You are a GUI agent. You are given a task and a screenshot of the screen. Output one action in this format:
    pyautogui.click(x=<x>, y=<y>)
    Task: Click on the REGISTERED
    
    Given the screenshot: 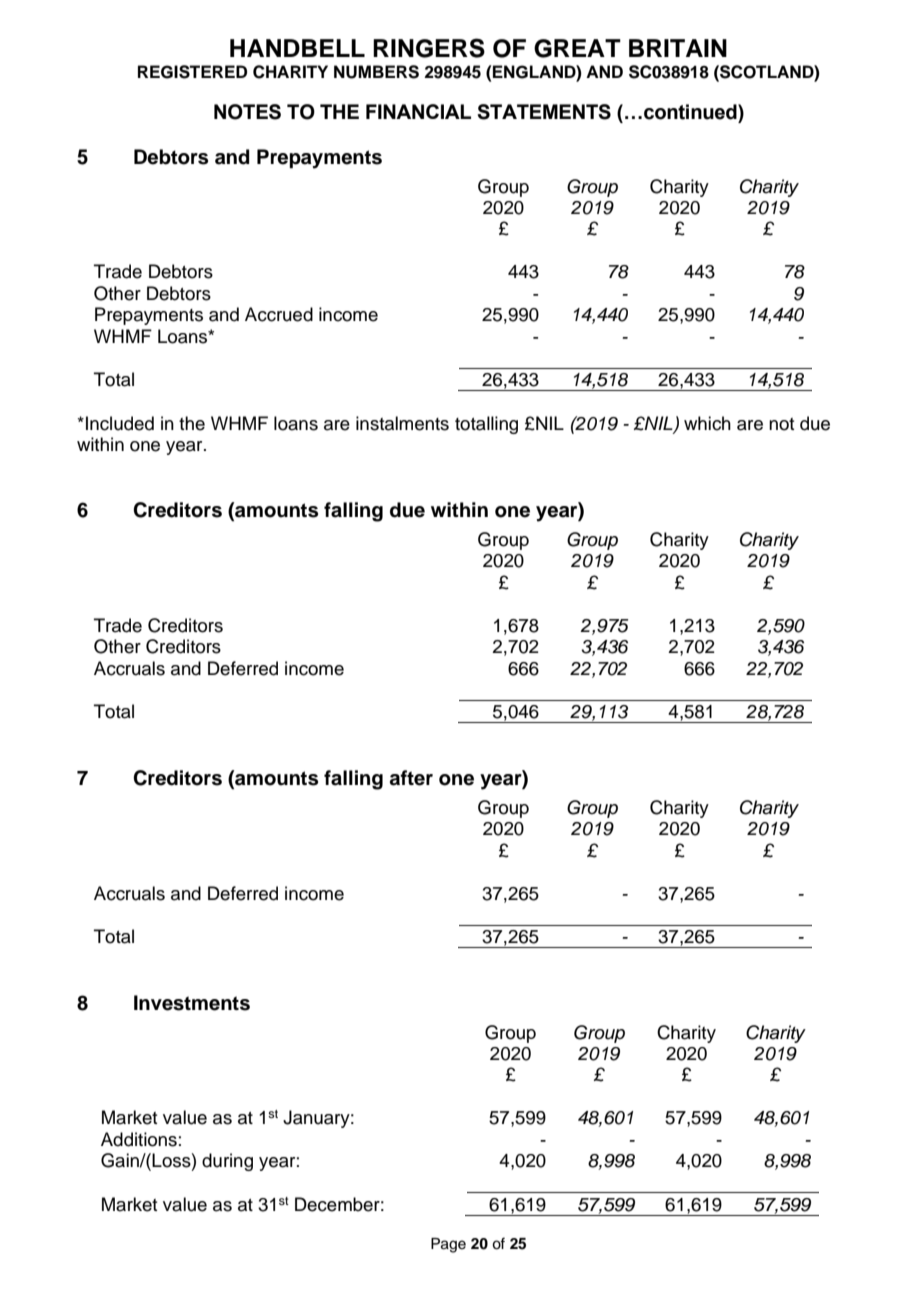 What is the action you would take?
    pyautogui.click(x=192, y=72)
